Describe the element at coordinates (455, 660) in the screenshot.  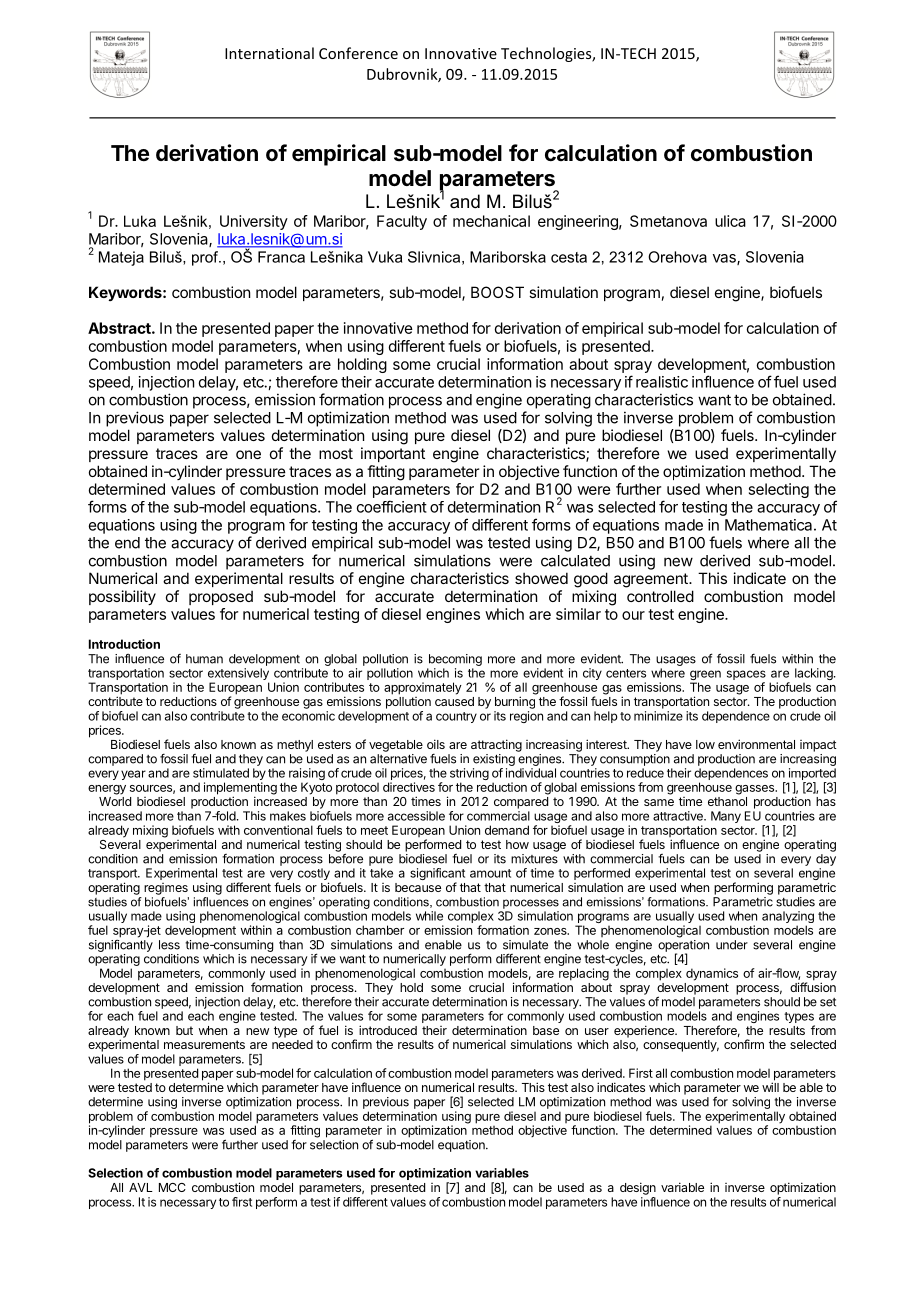
I see `becoming` at that location.
